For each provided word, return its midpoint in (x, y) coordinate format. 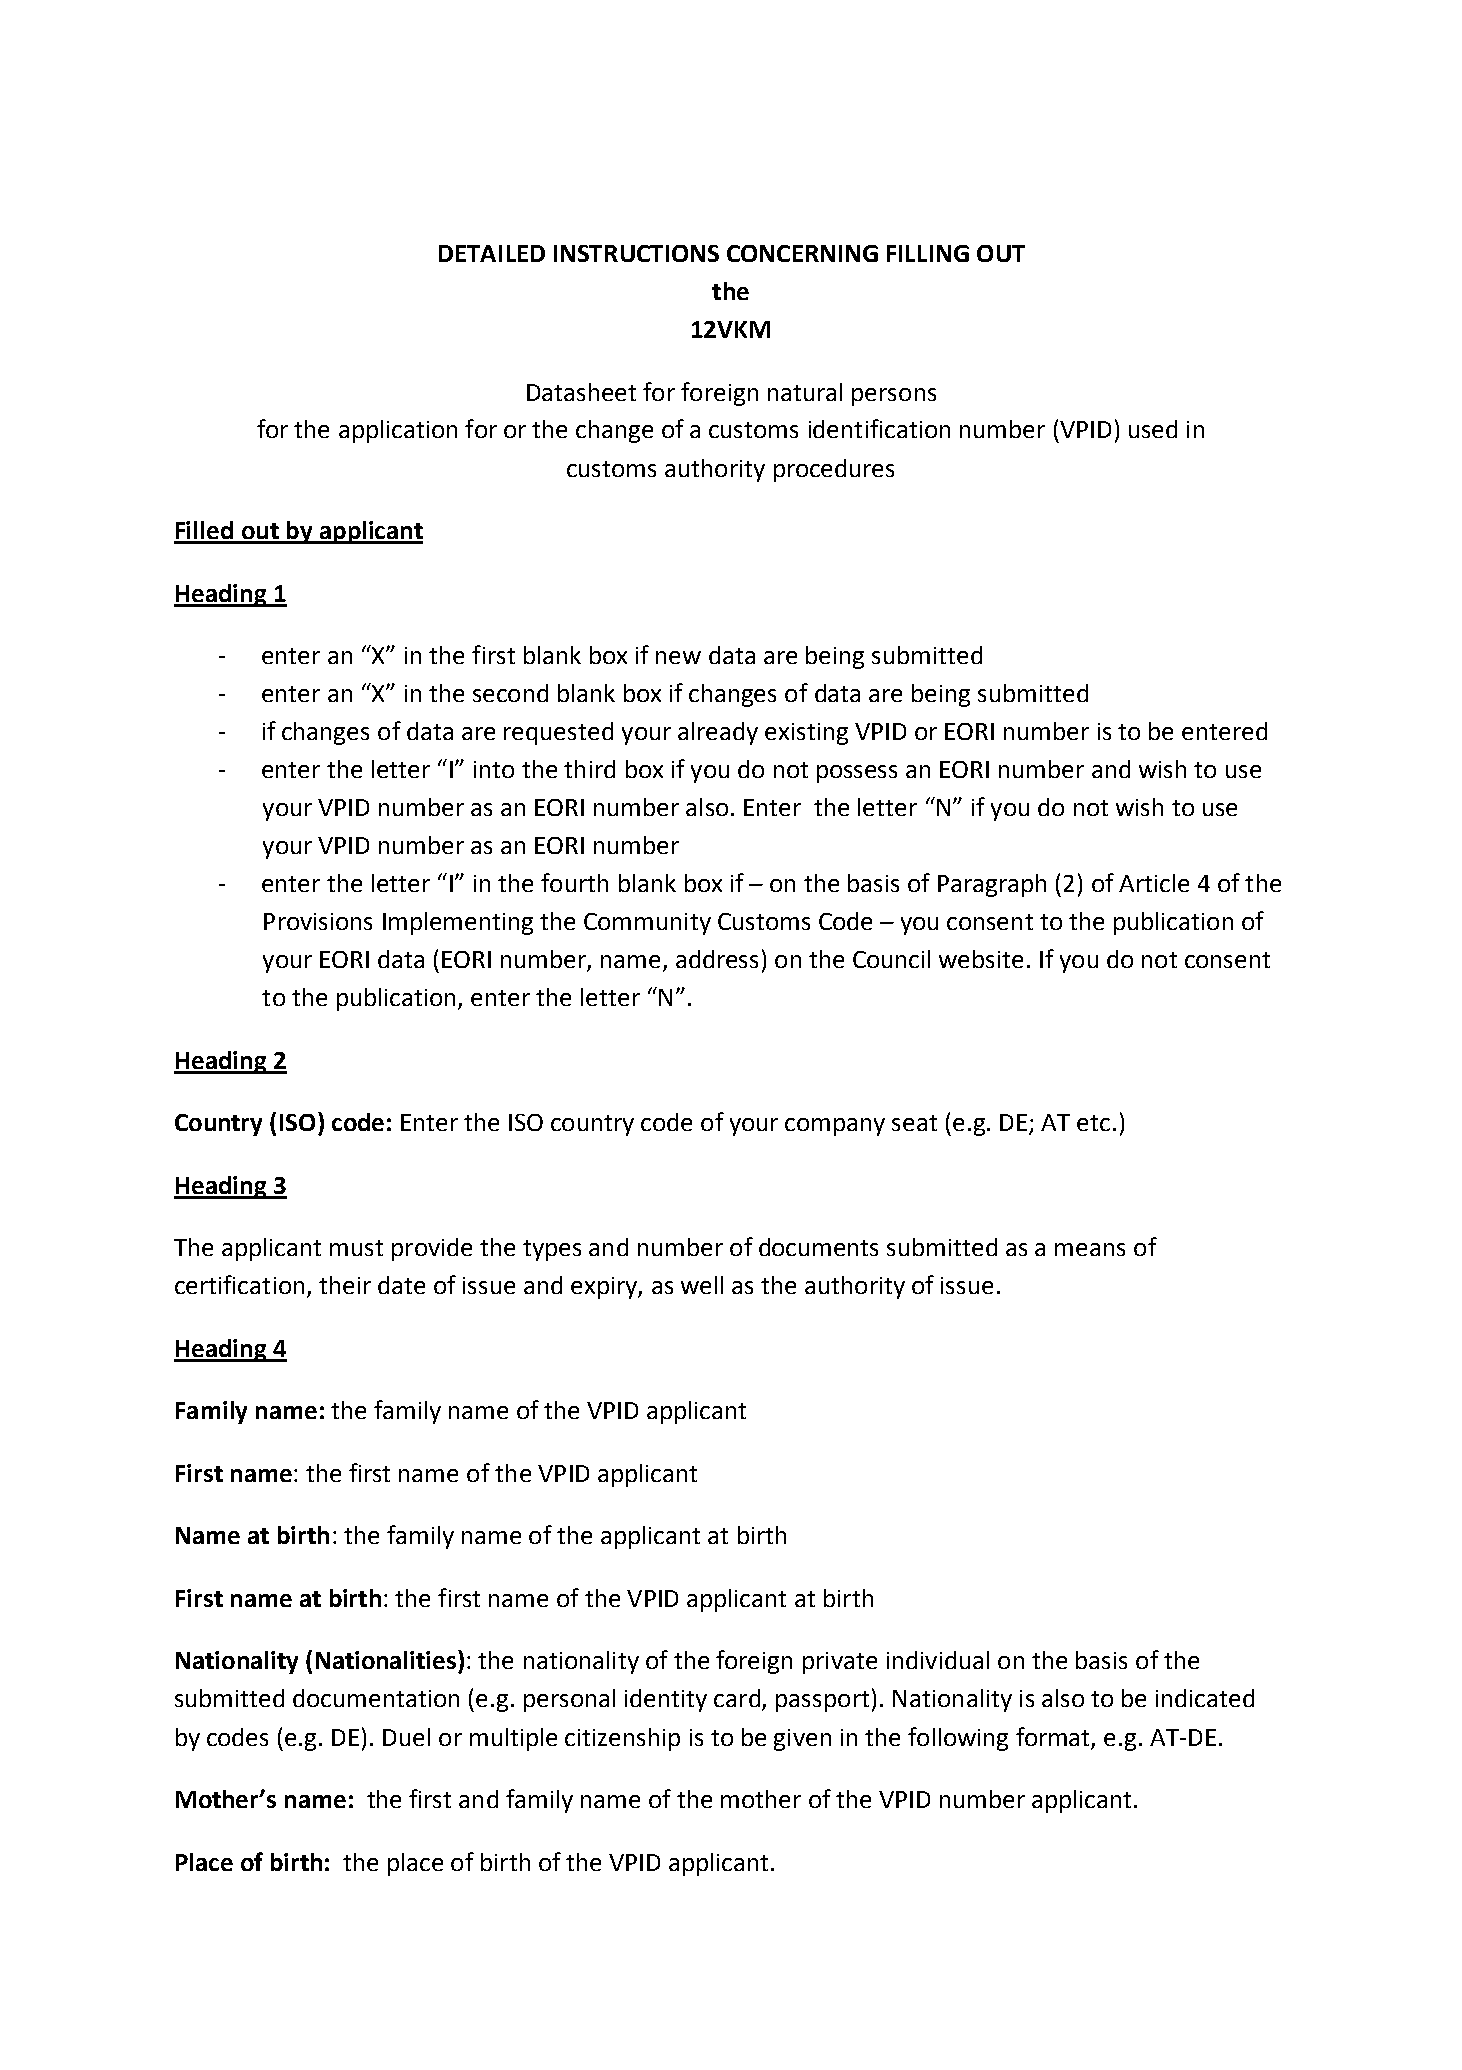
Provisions (318, 921)
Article (1154, 883)
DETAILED (492, 253)
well (702, 1285)
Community (647, 924)
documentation (376, 1698)
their (345, 1285)
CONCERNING (802, 253)
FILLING (928, 253)
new (678, 657)
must (356, 1248)
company (835, 1127)
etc (1093, 1123)
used (1153, 429)
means (1090, 1249)
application (398, 431)
